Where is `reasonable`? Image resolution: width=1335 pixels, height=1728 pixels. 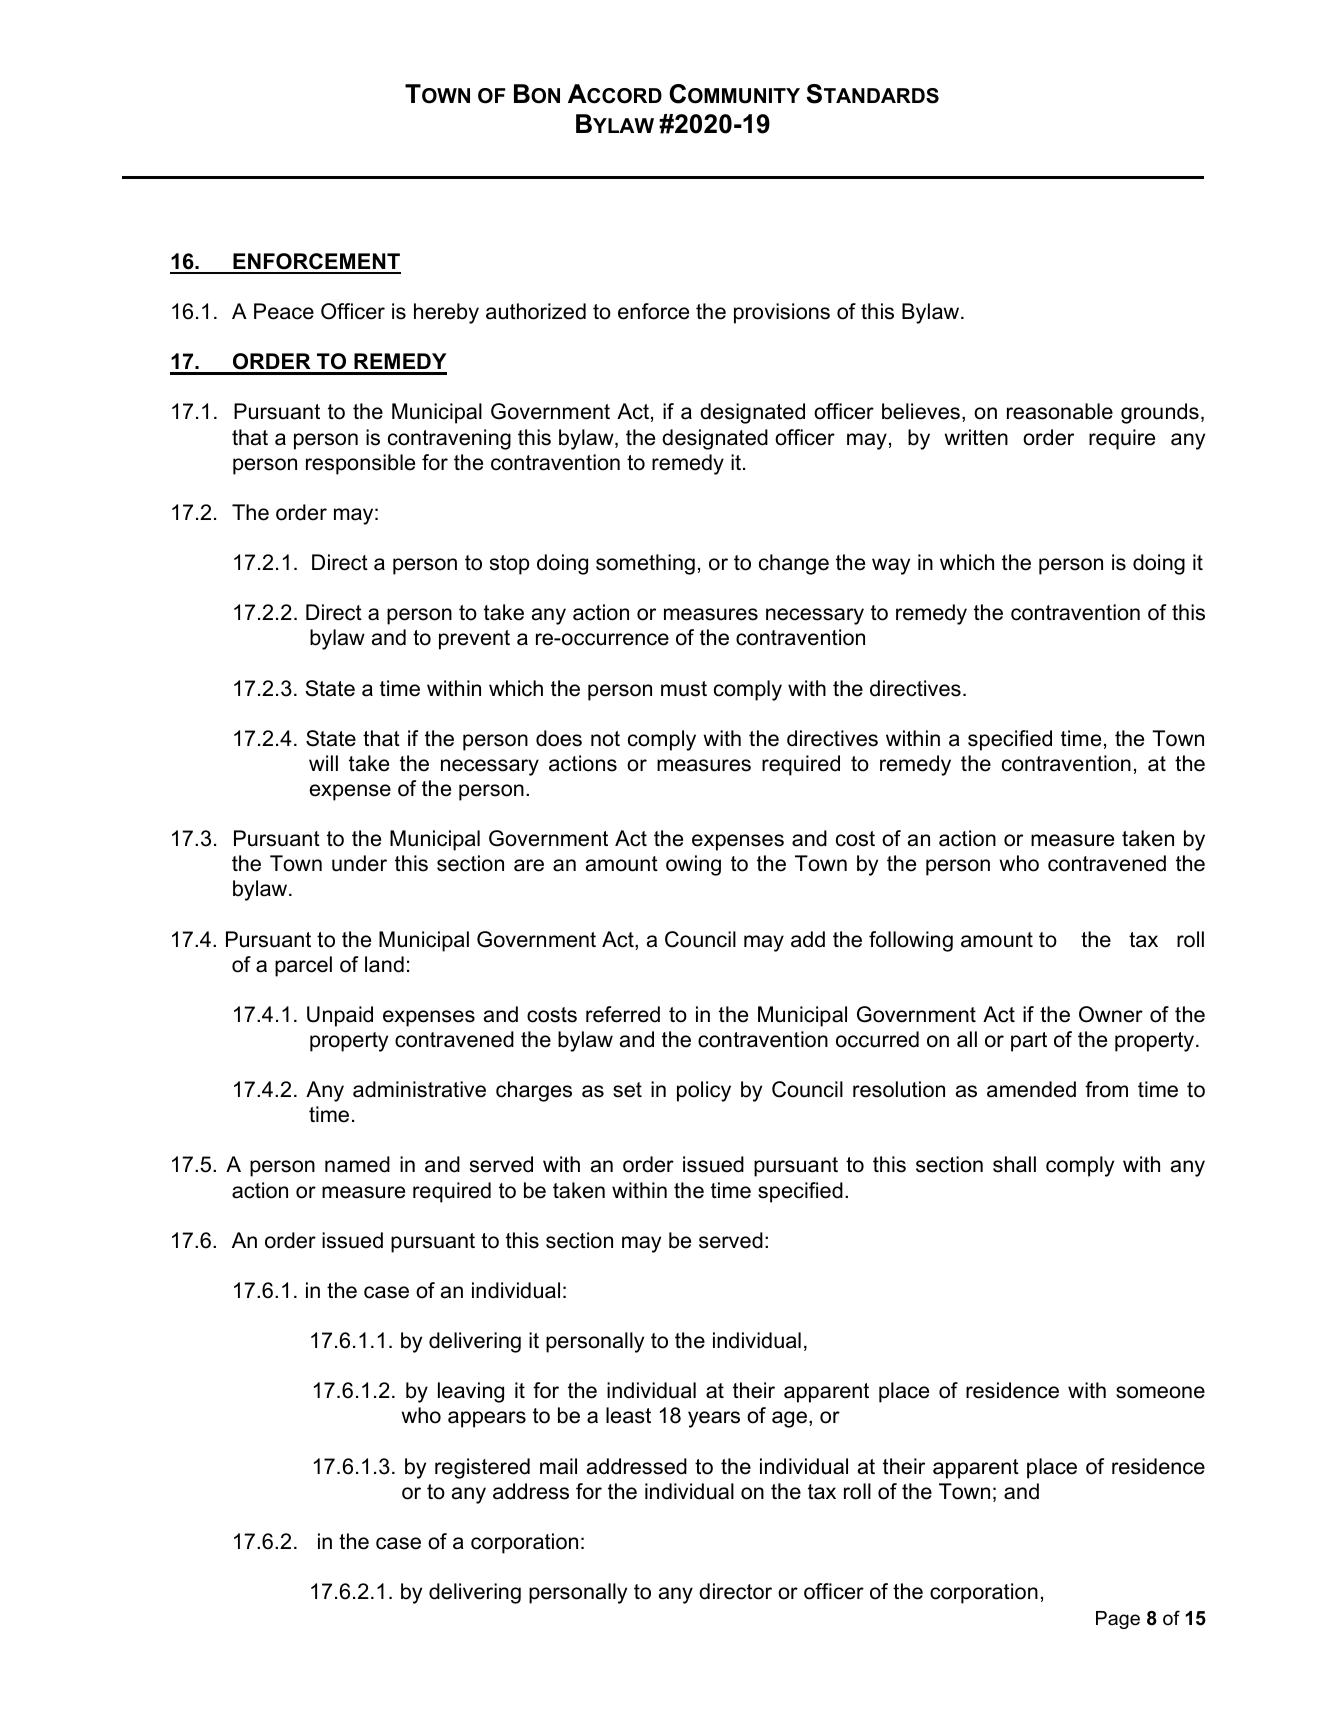 reasonable is located at coordinates (1060, 411).
